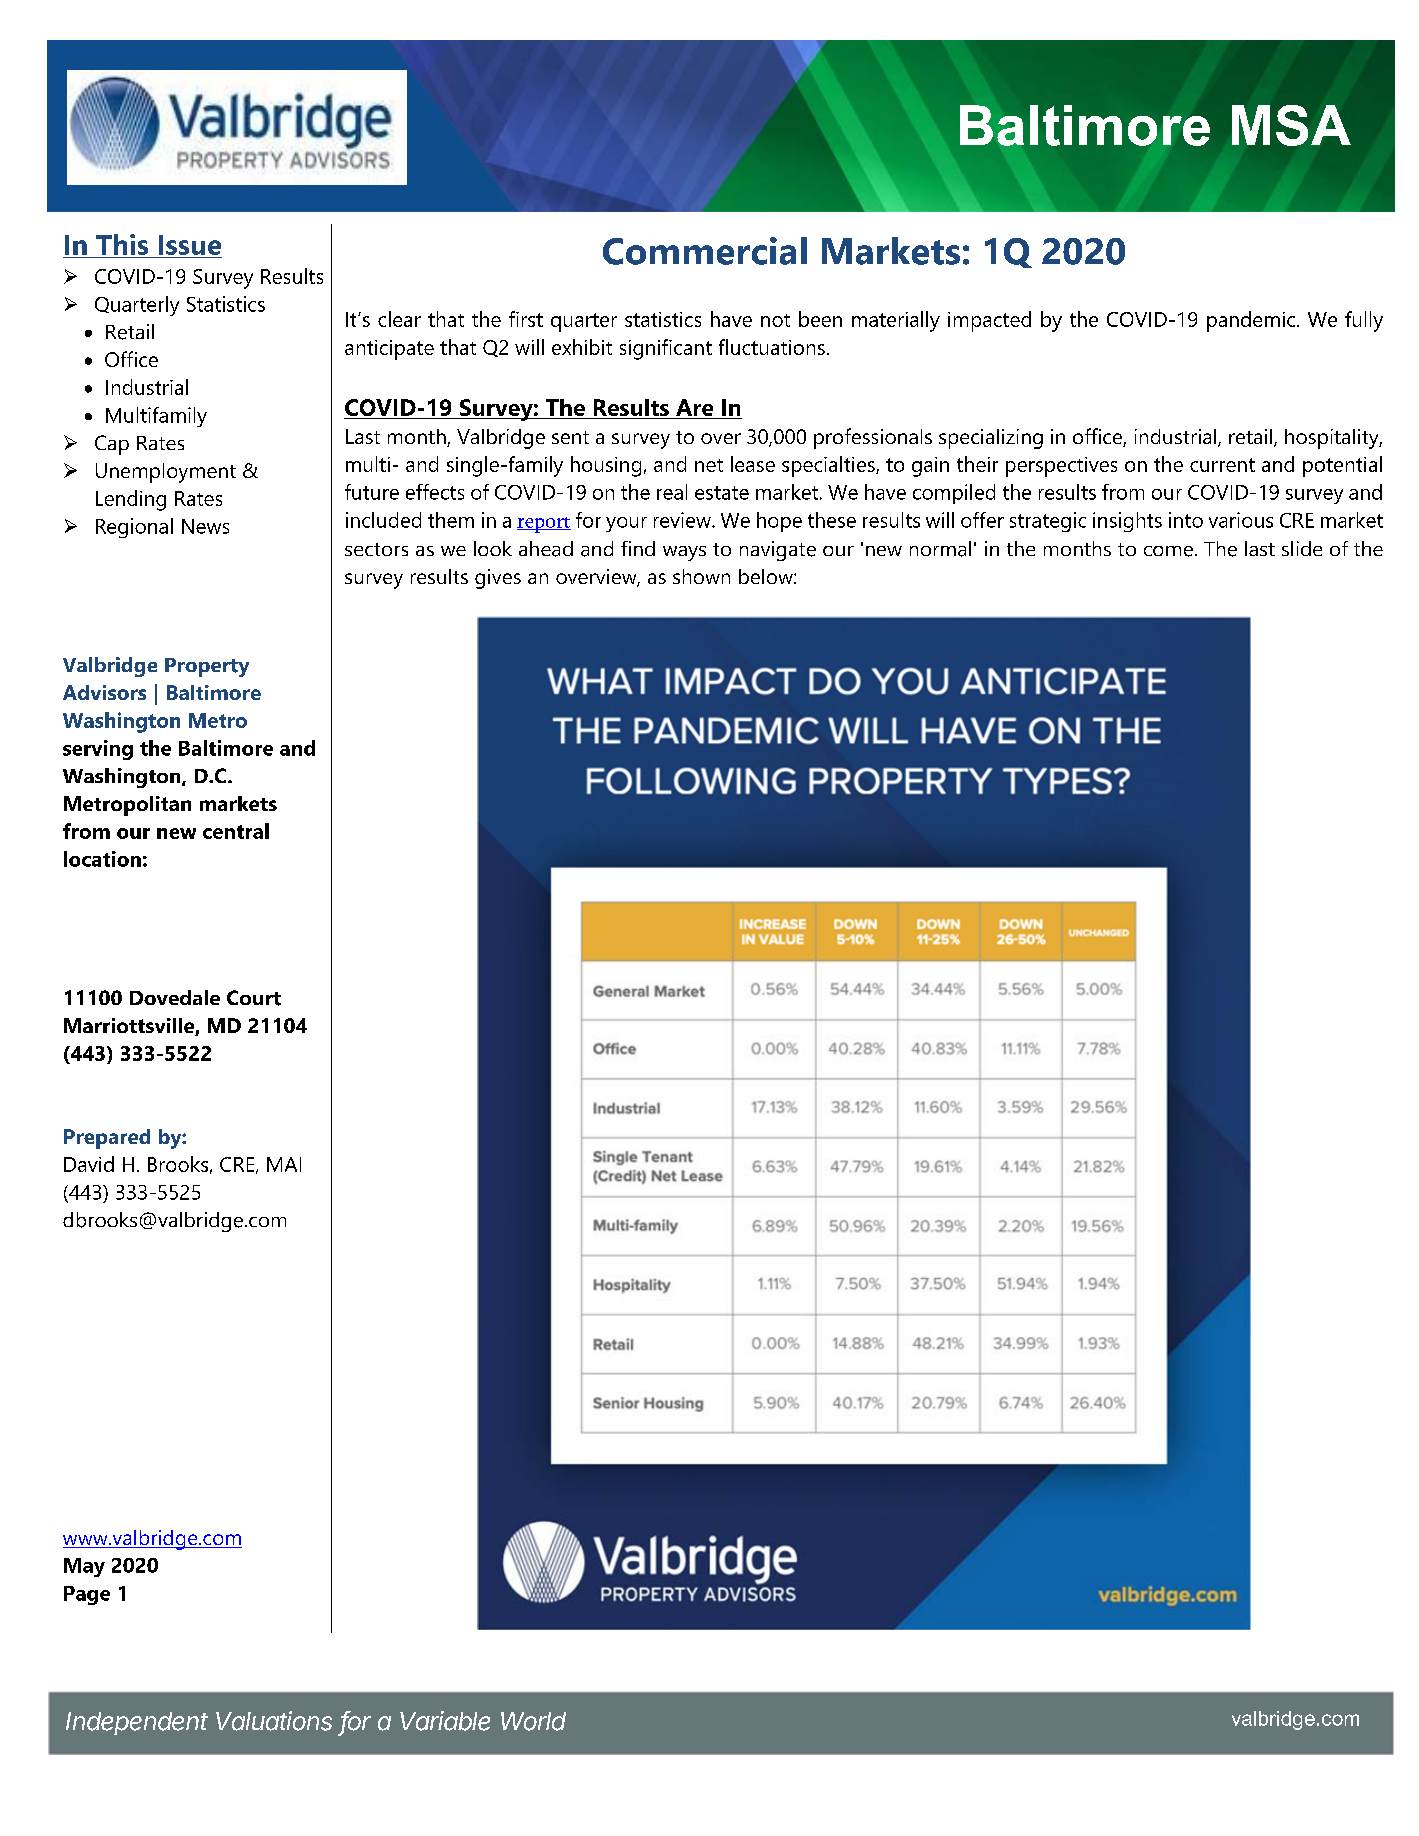 The image size is (1419, 1836). Describe the element at coordinates (684, 553) in the screenshot. I see `ways` at that location.
